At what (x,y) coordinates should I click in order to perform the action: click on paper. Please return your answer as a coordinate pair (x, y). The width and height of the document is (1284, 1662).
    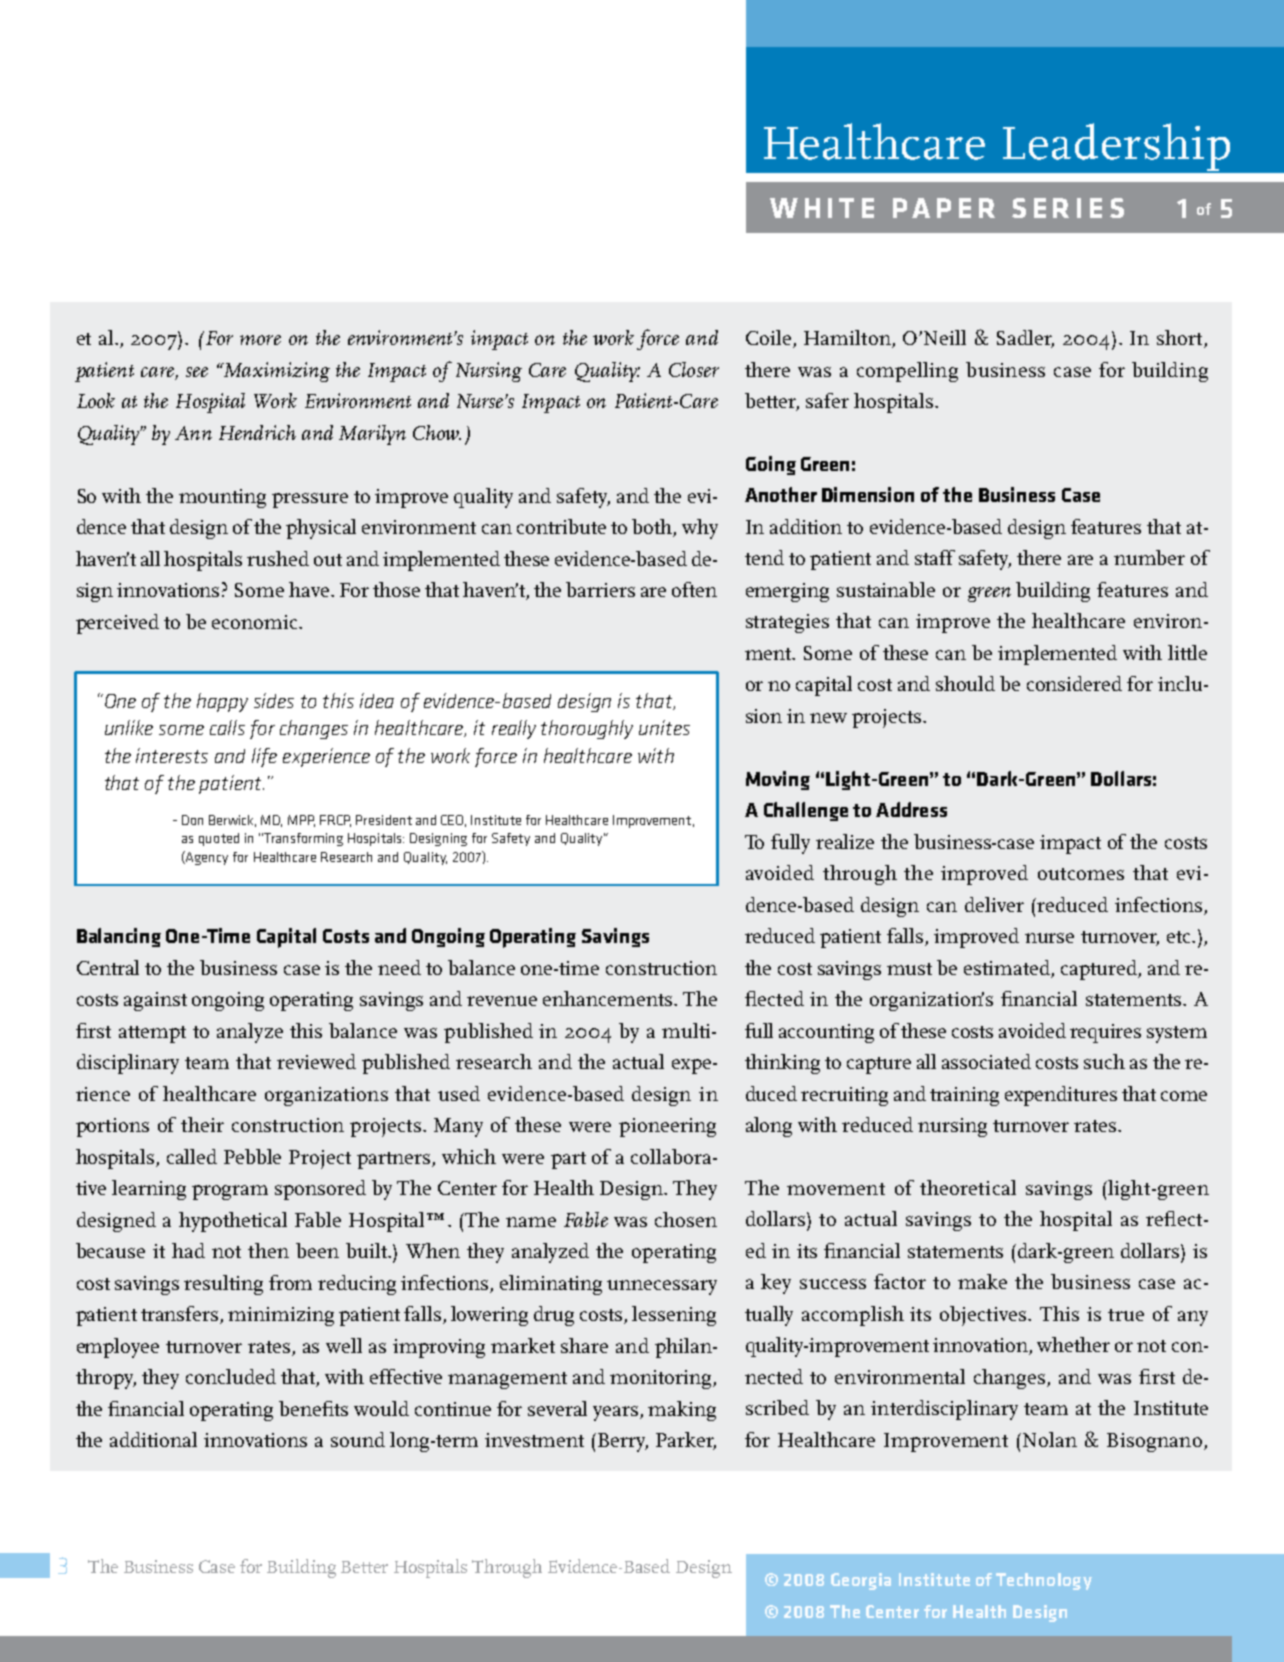
    Looking at the image, I should click on (944, 208).
